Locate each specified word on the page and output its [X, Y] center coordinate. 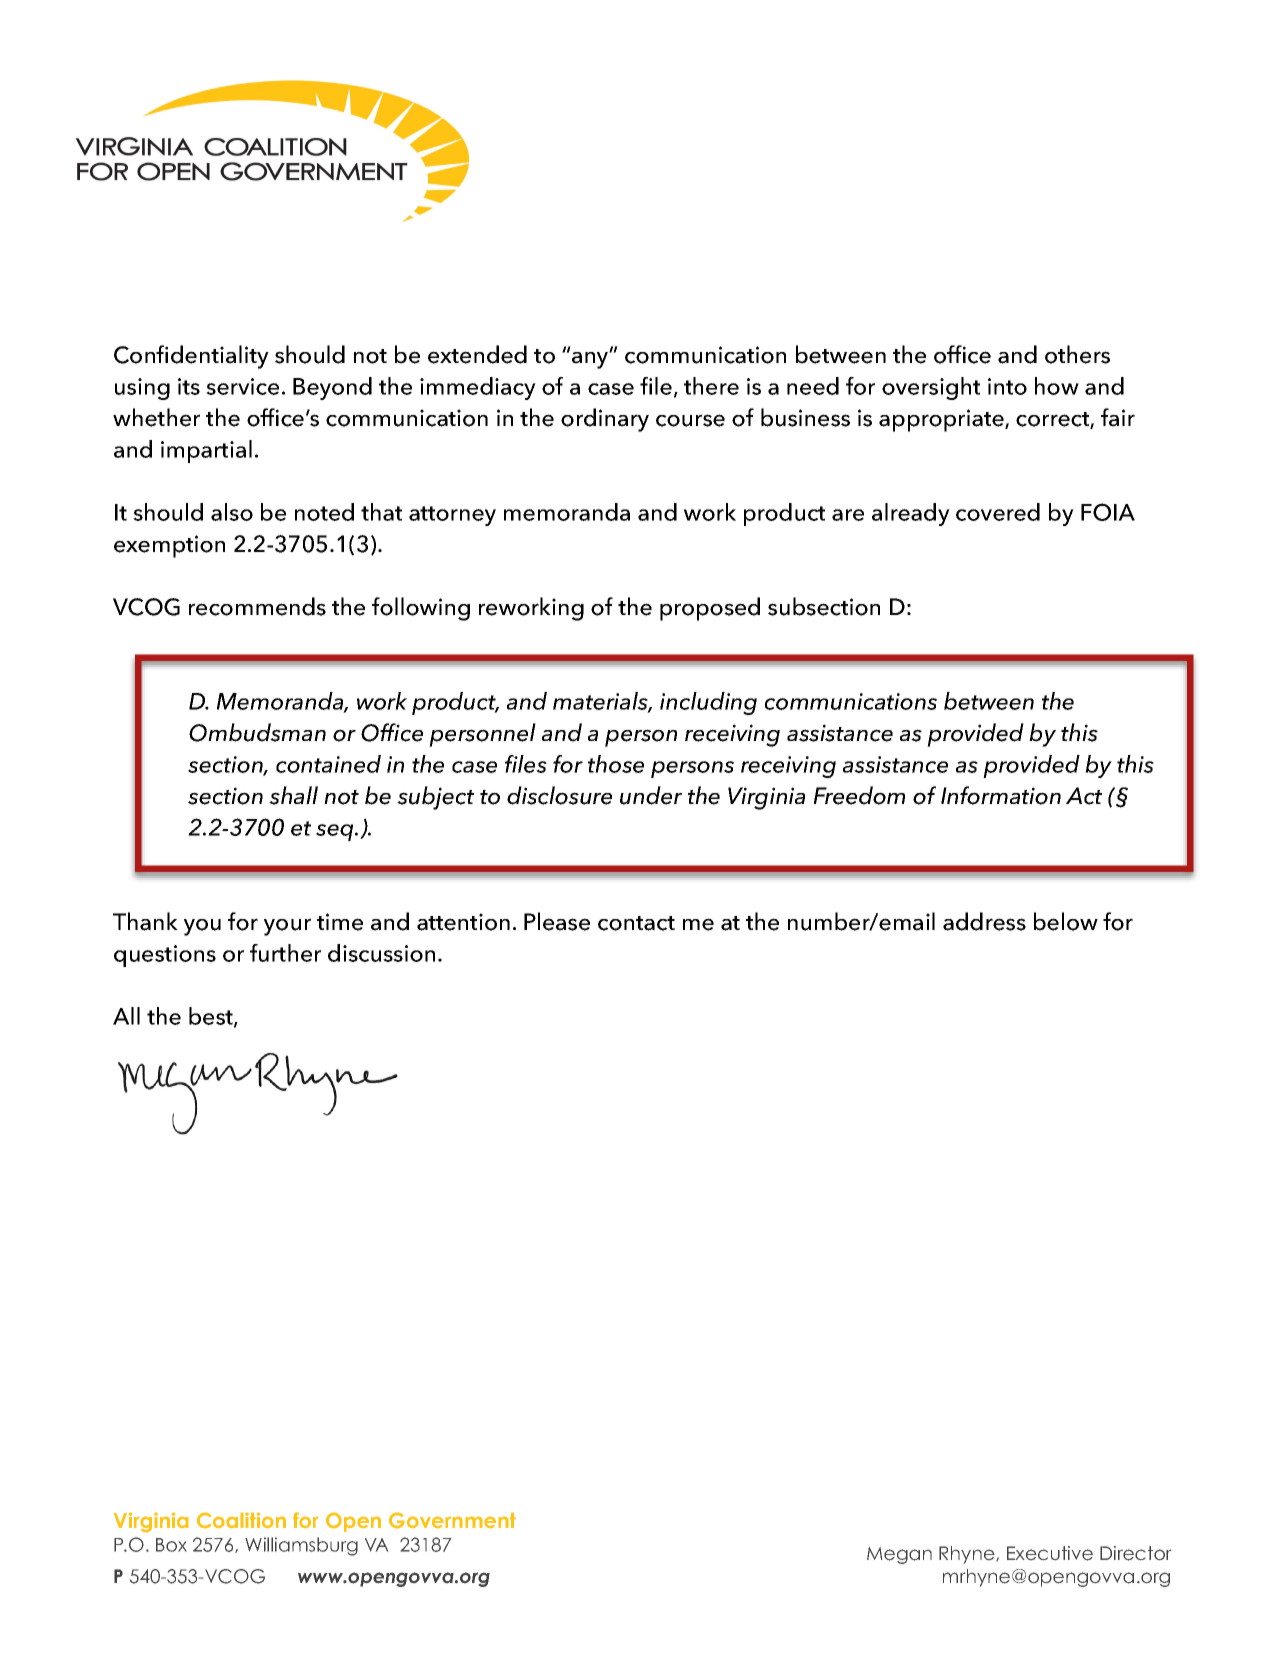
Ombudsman [257, 732]
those [616, 764]
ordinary [605, 420]
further [285, 953]
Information [1001, 795]
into [1007, 386]
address [984, 921]
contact [636, 923]
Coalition [241, 1520]
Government [452, 1520]
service [242, 386]
